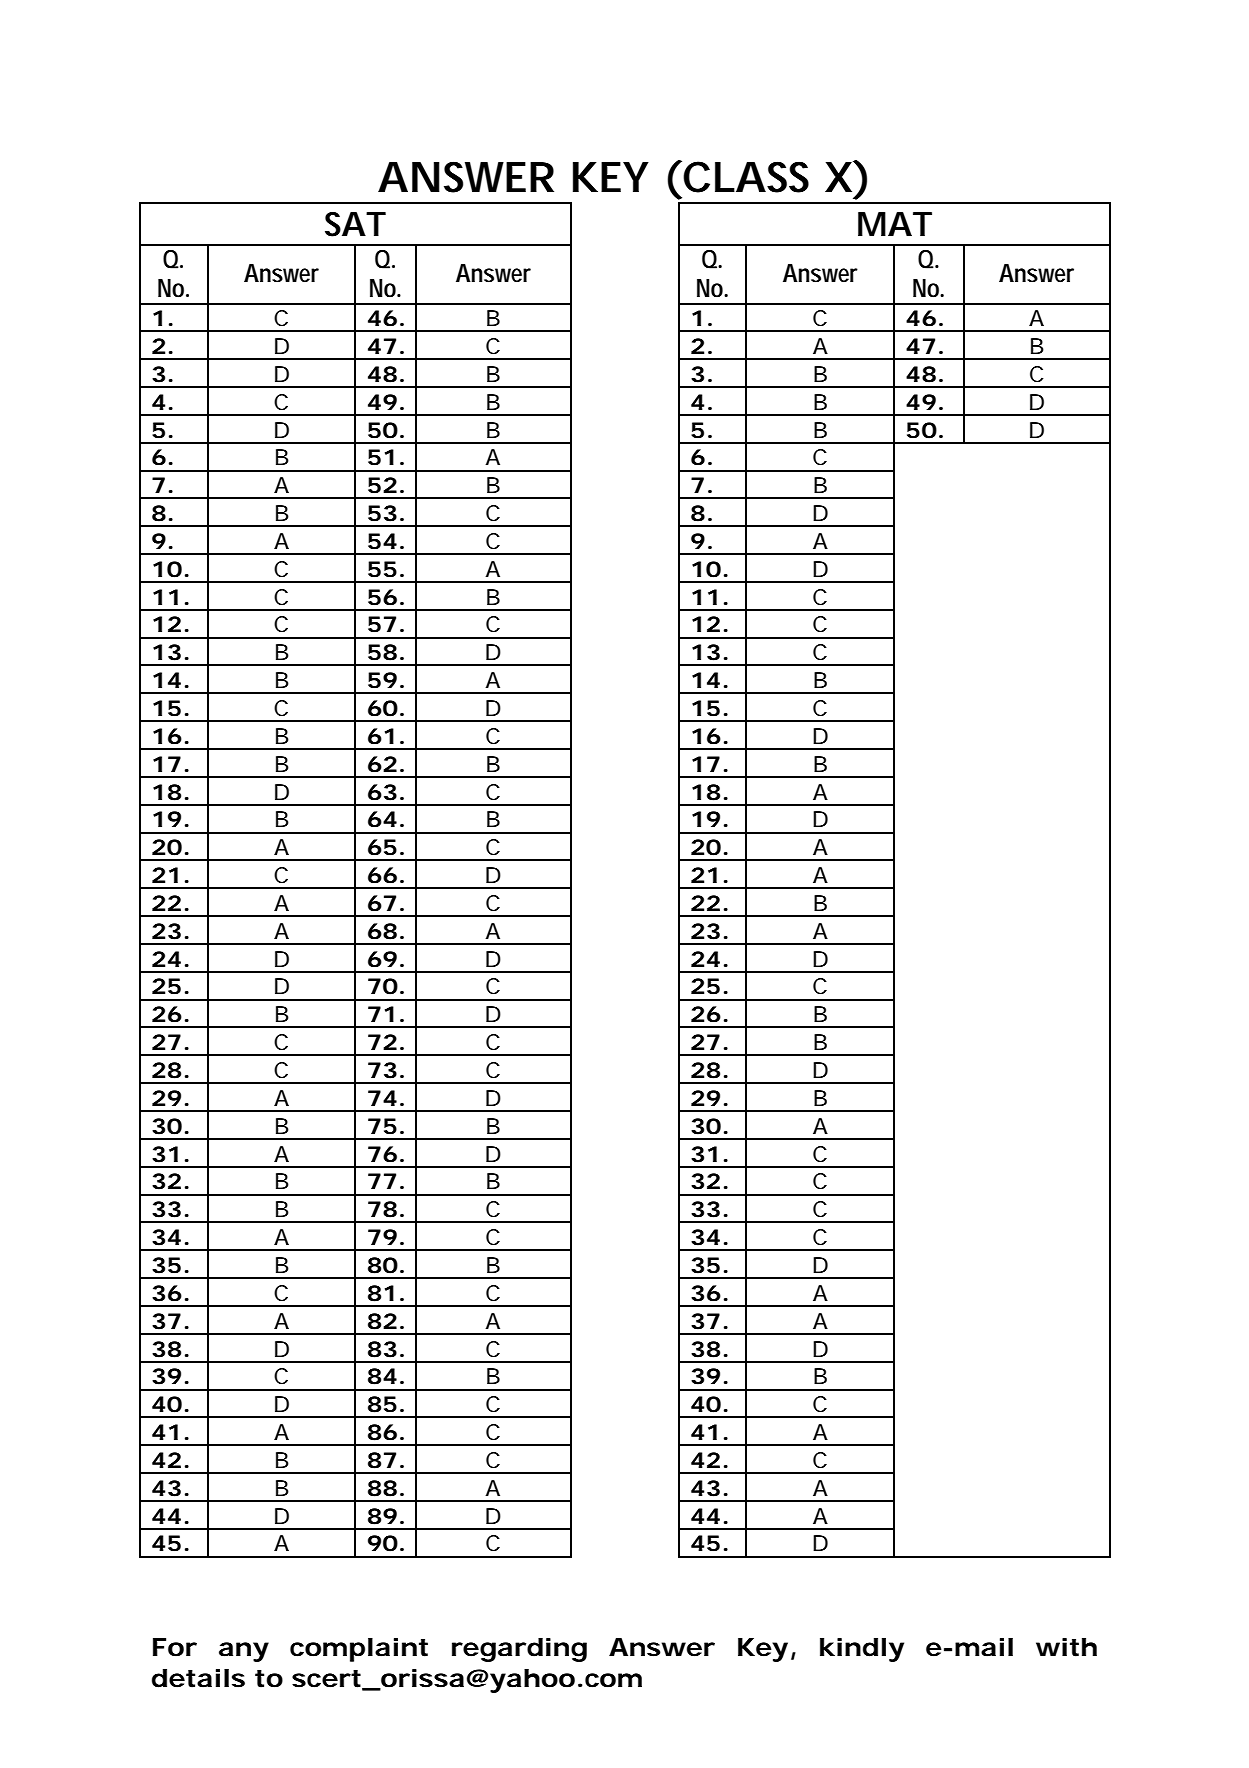  I want to click on details, so click(198, 1678).
